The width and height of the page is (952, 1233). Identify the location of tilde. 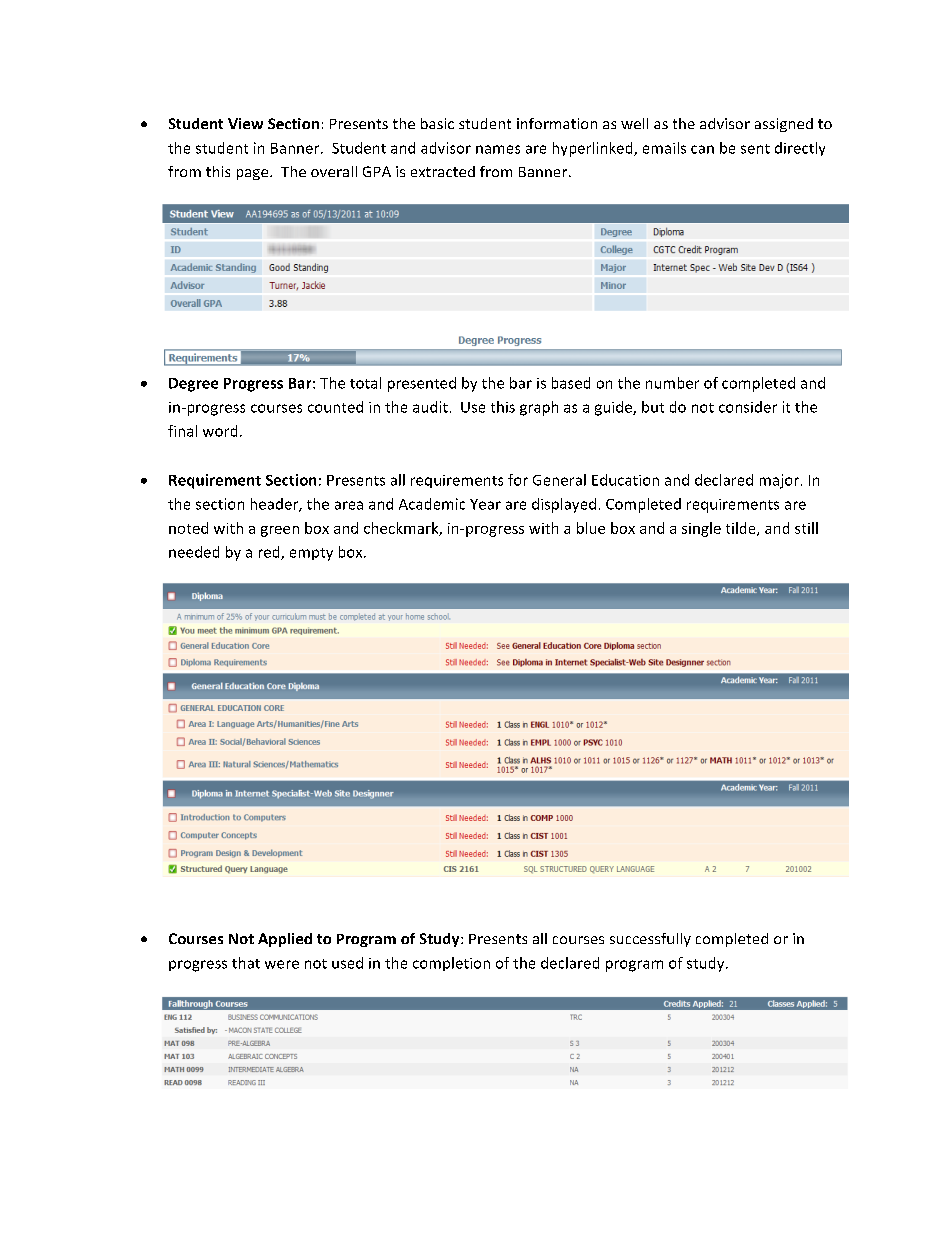
(742, 529).
